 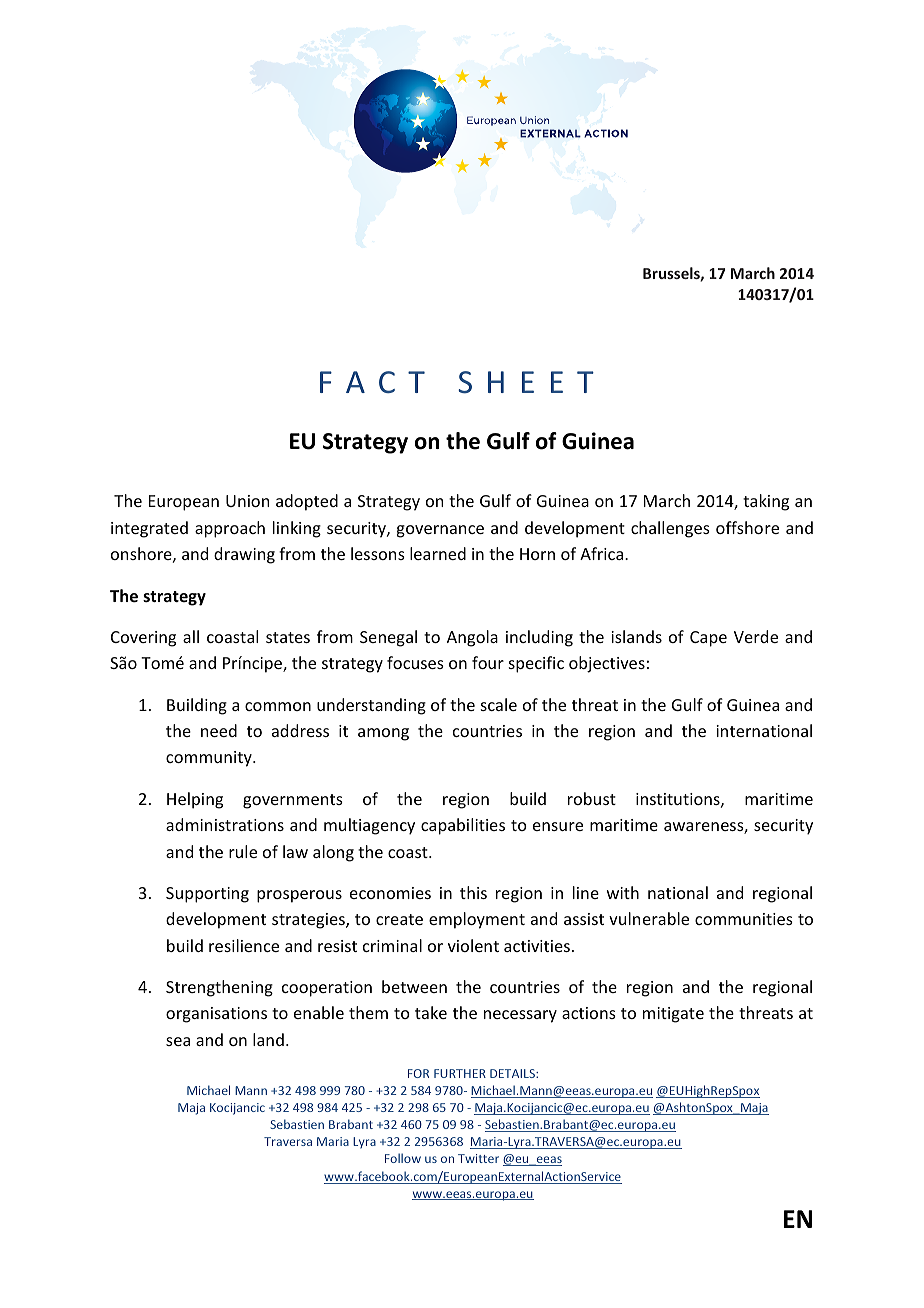 I want to click on approach, so click(x=230, y=529).
